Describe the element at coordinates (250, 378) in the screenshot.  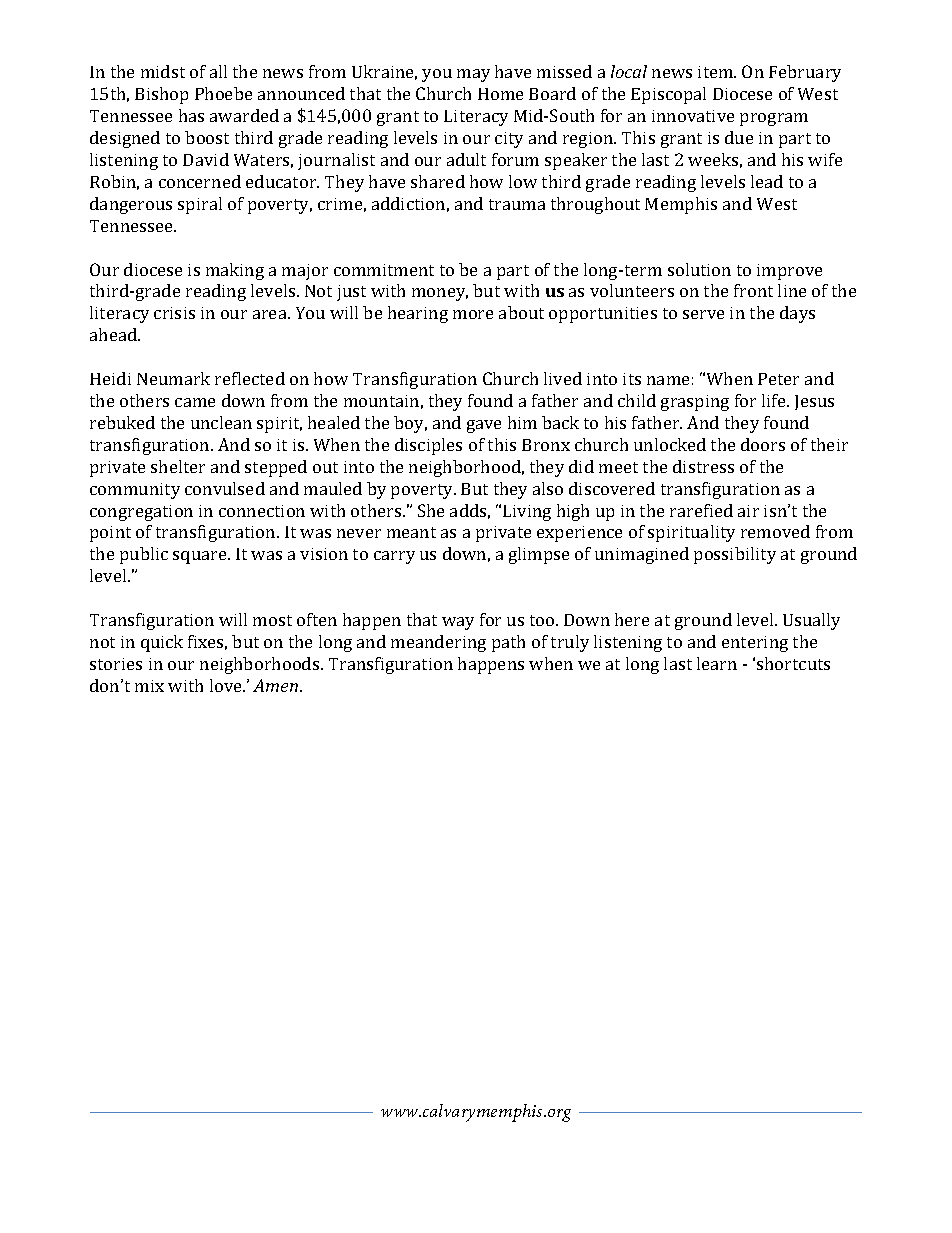
I see `reflected` at that location.
